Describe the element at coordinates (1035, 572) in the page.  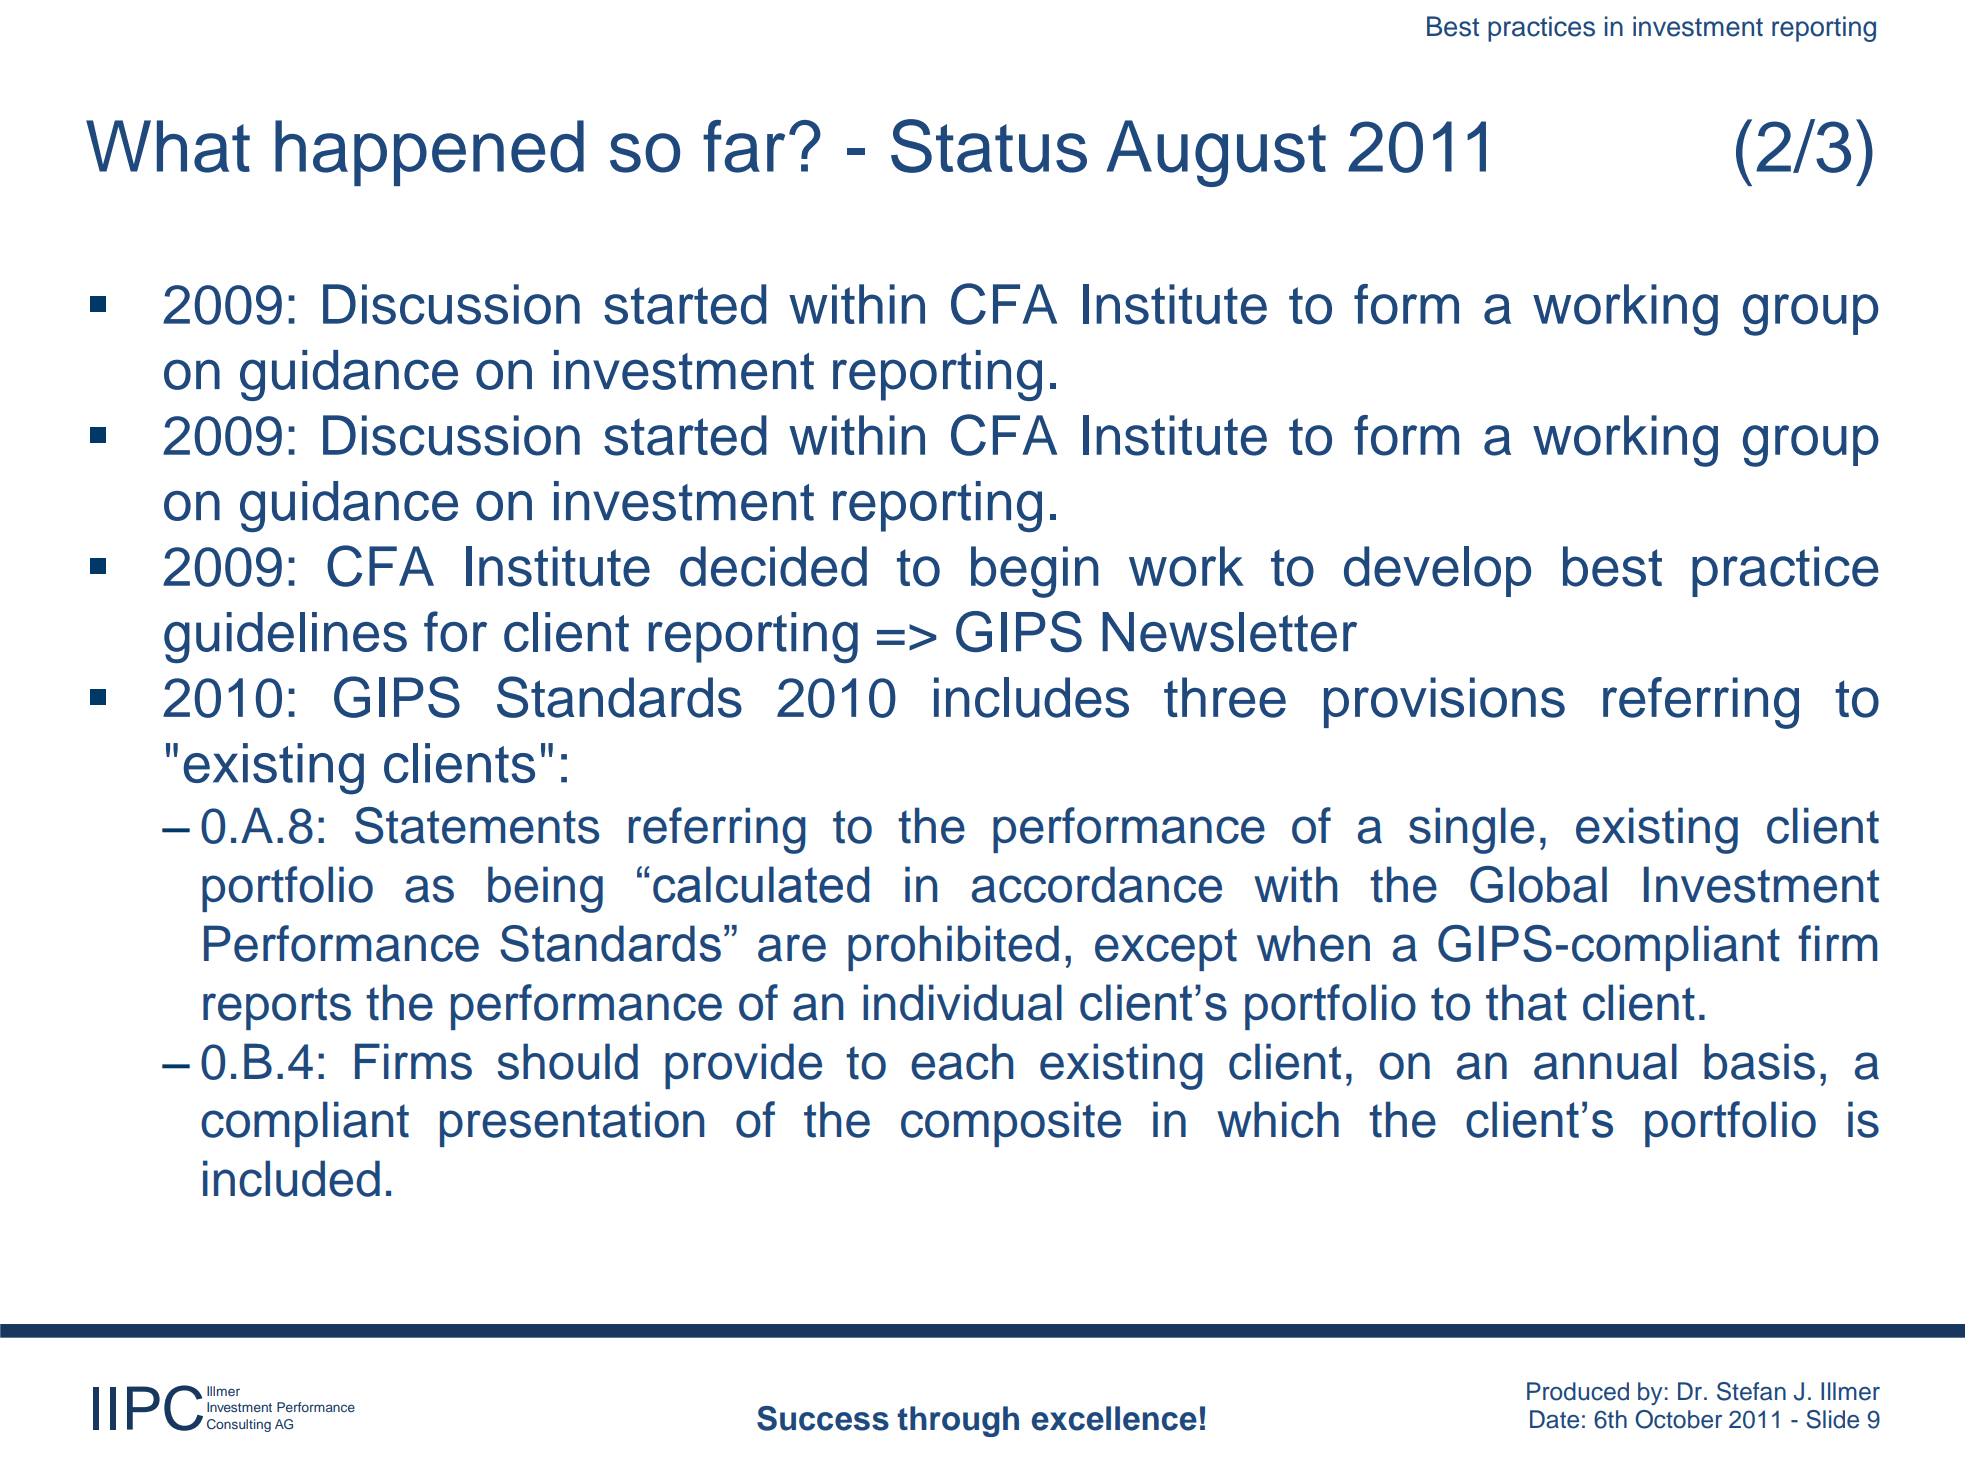
I see `begin` at that location.
